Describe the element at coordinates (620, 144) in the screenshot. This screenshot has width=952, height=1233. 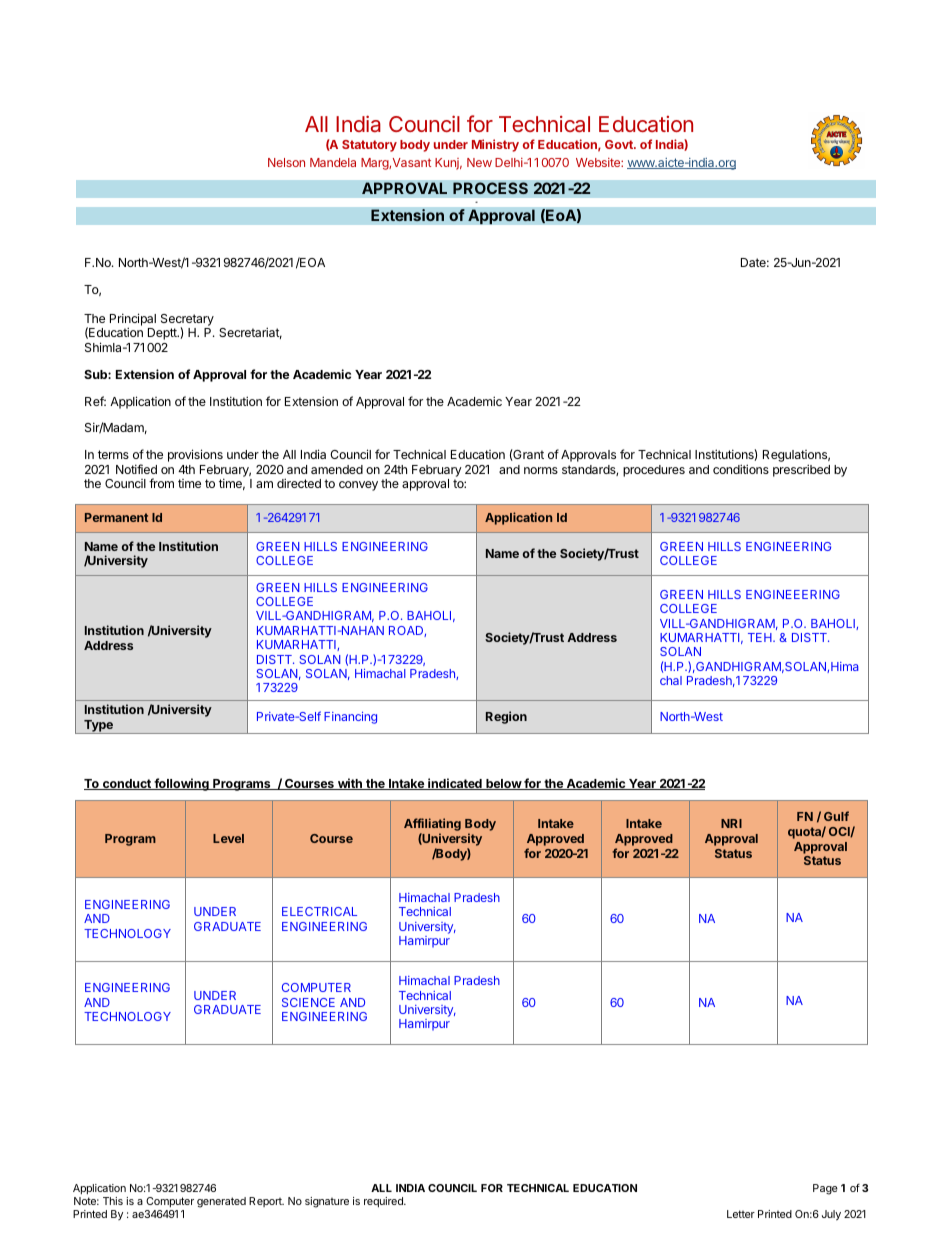
I see `Govt` at that location.
